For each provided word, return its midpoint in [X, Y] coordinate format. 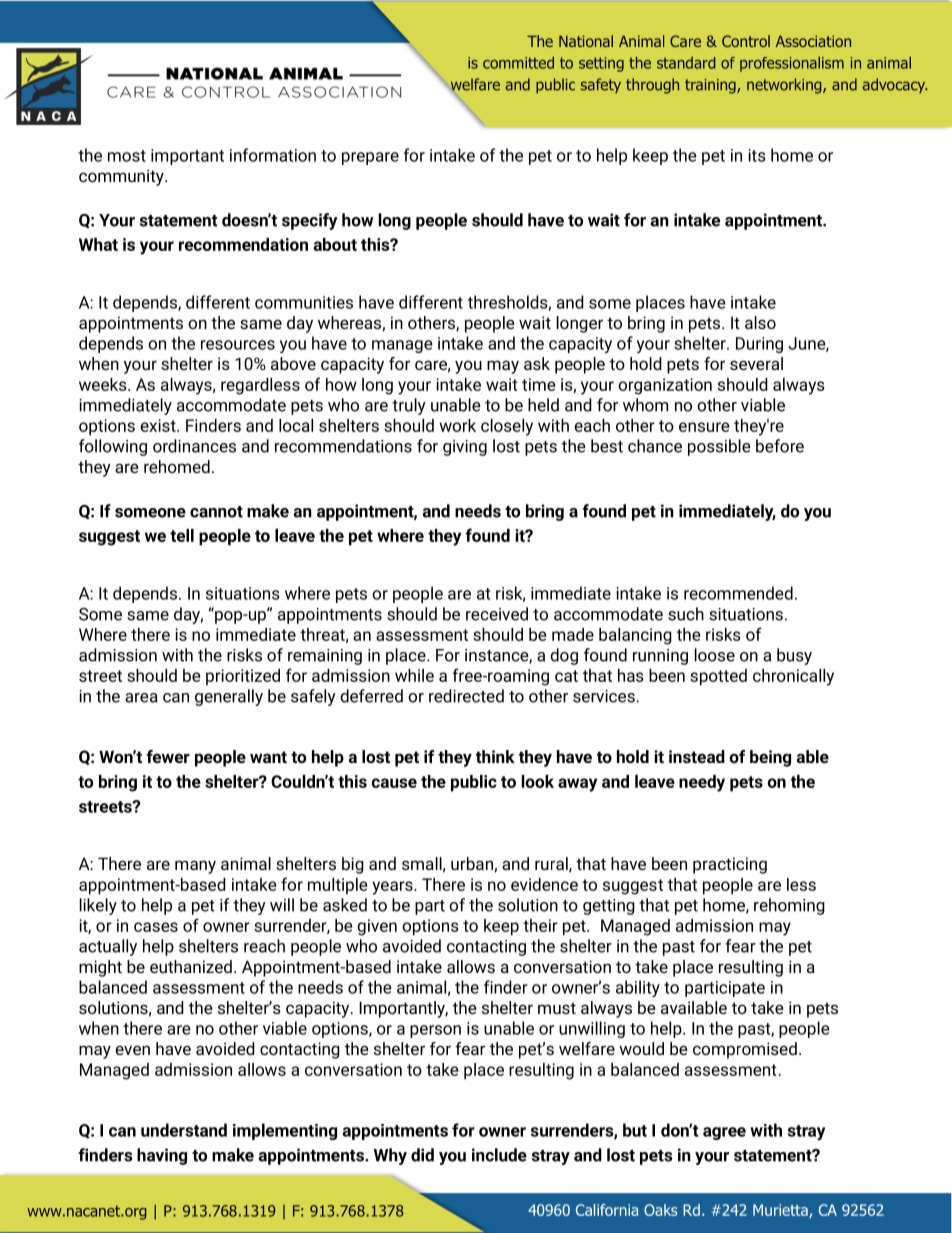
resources [238, 345]
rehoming [789, 906]
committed [518, 63]
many [195, 867]
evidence [544, 884]
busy [794, 656]
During [759, 345]
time [539, 384]
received [497, 614]
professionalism [792, 64]
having [162, 1156]
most [127, 156]
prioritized [243, 677]
